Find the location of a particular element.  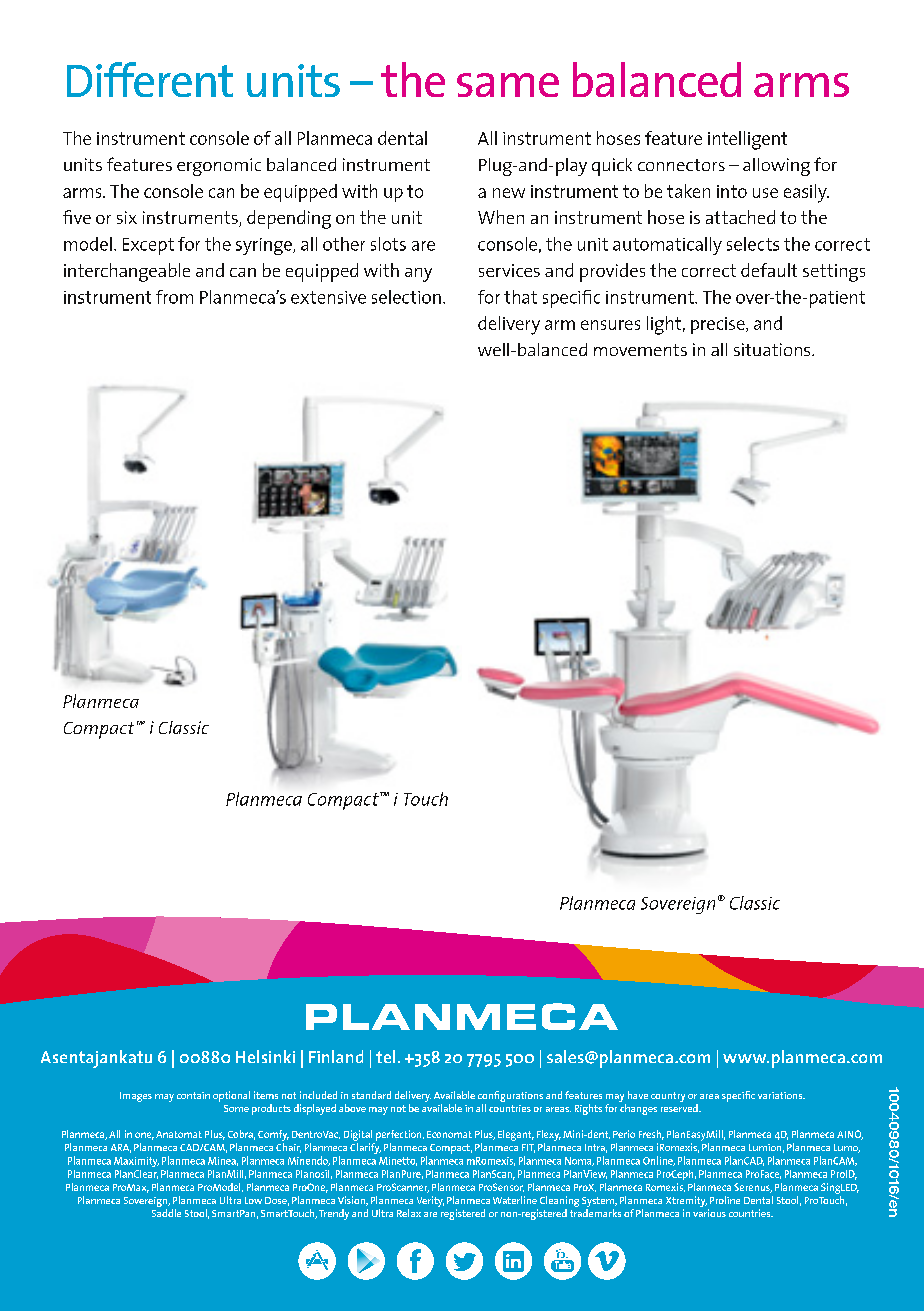

Comfy is located at coordinates (273, 1135).
